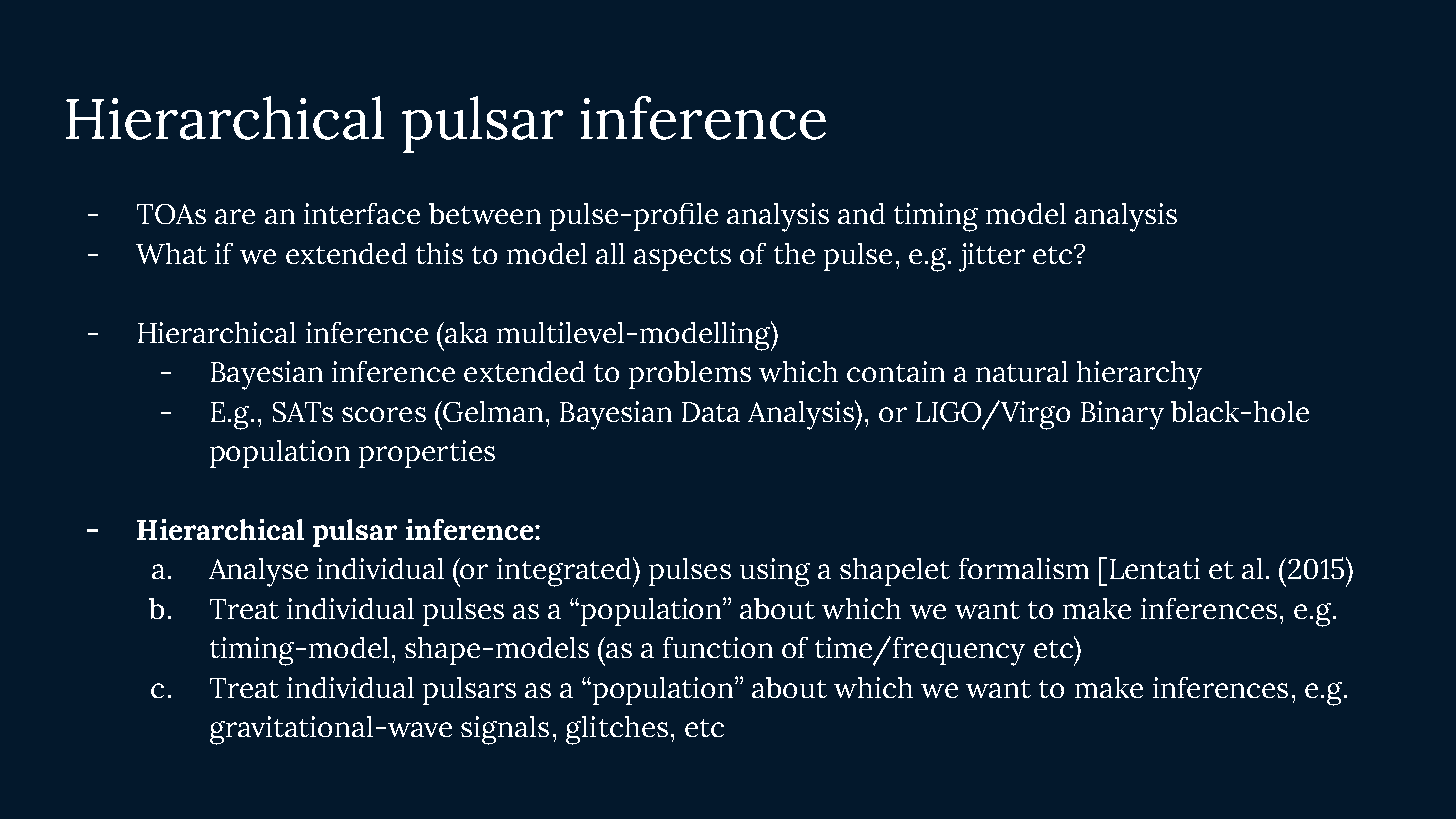 Image resolution: width=1456 pixels, height=819 pixels. What do you see at coordinates (992, 257) in the screenshot?
I see `jitter` at bounding box center [992, 257].
